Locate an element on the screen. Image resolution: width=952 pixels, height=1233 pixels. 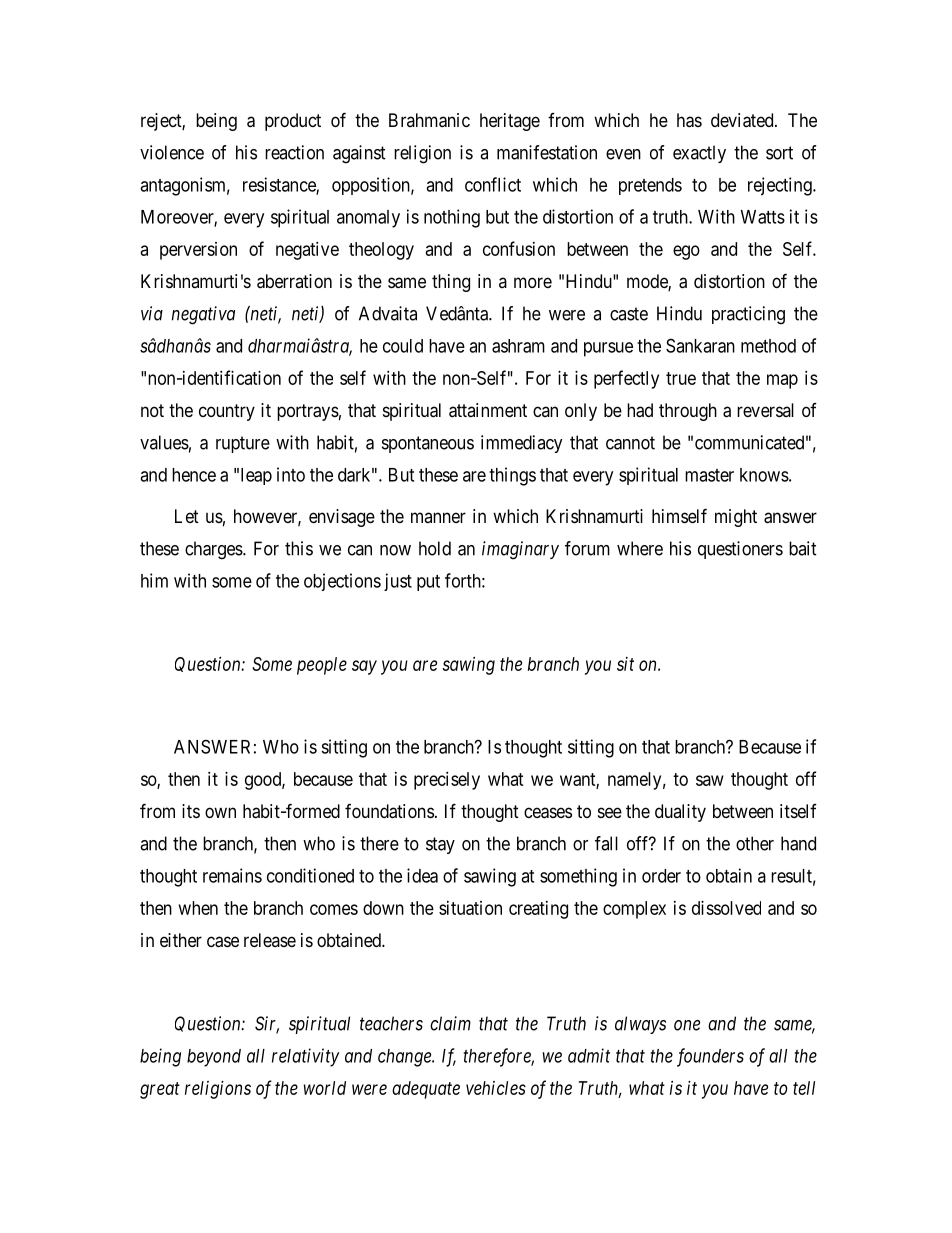
reaction is located at coordinates (294, 152).
